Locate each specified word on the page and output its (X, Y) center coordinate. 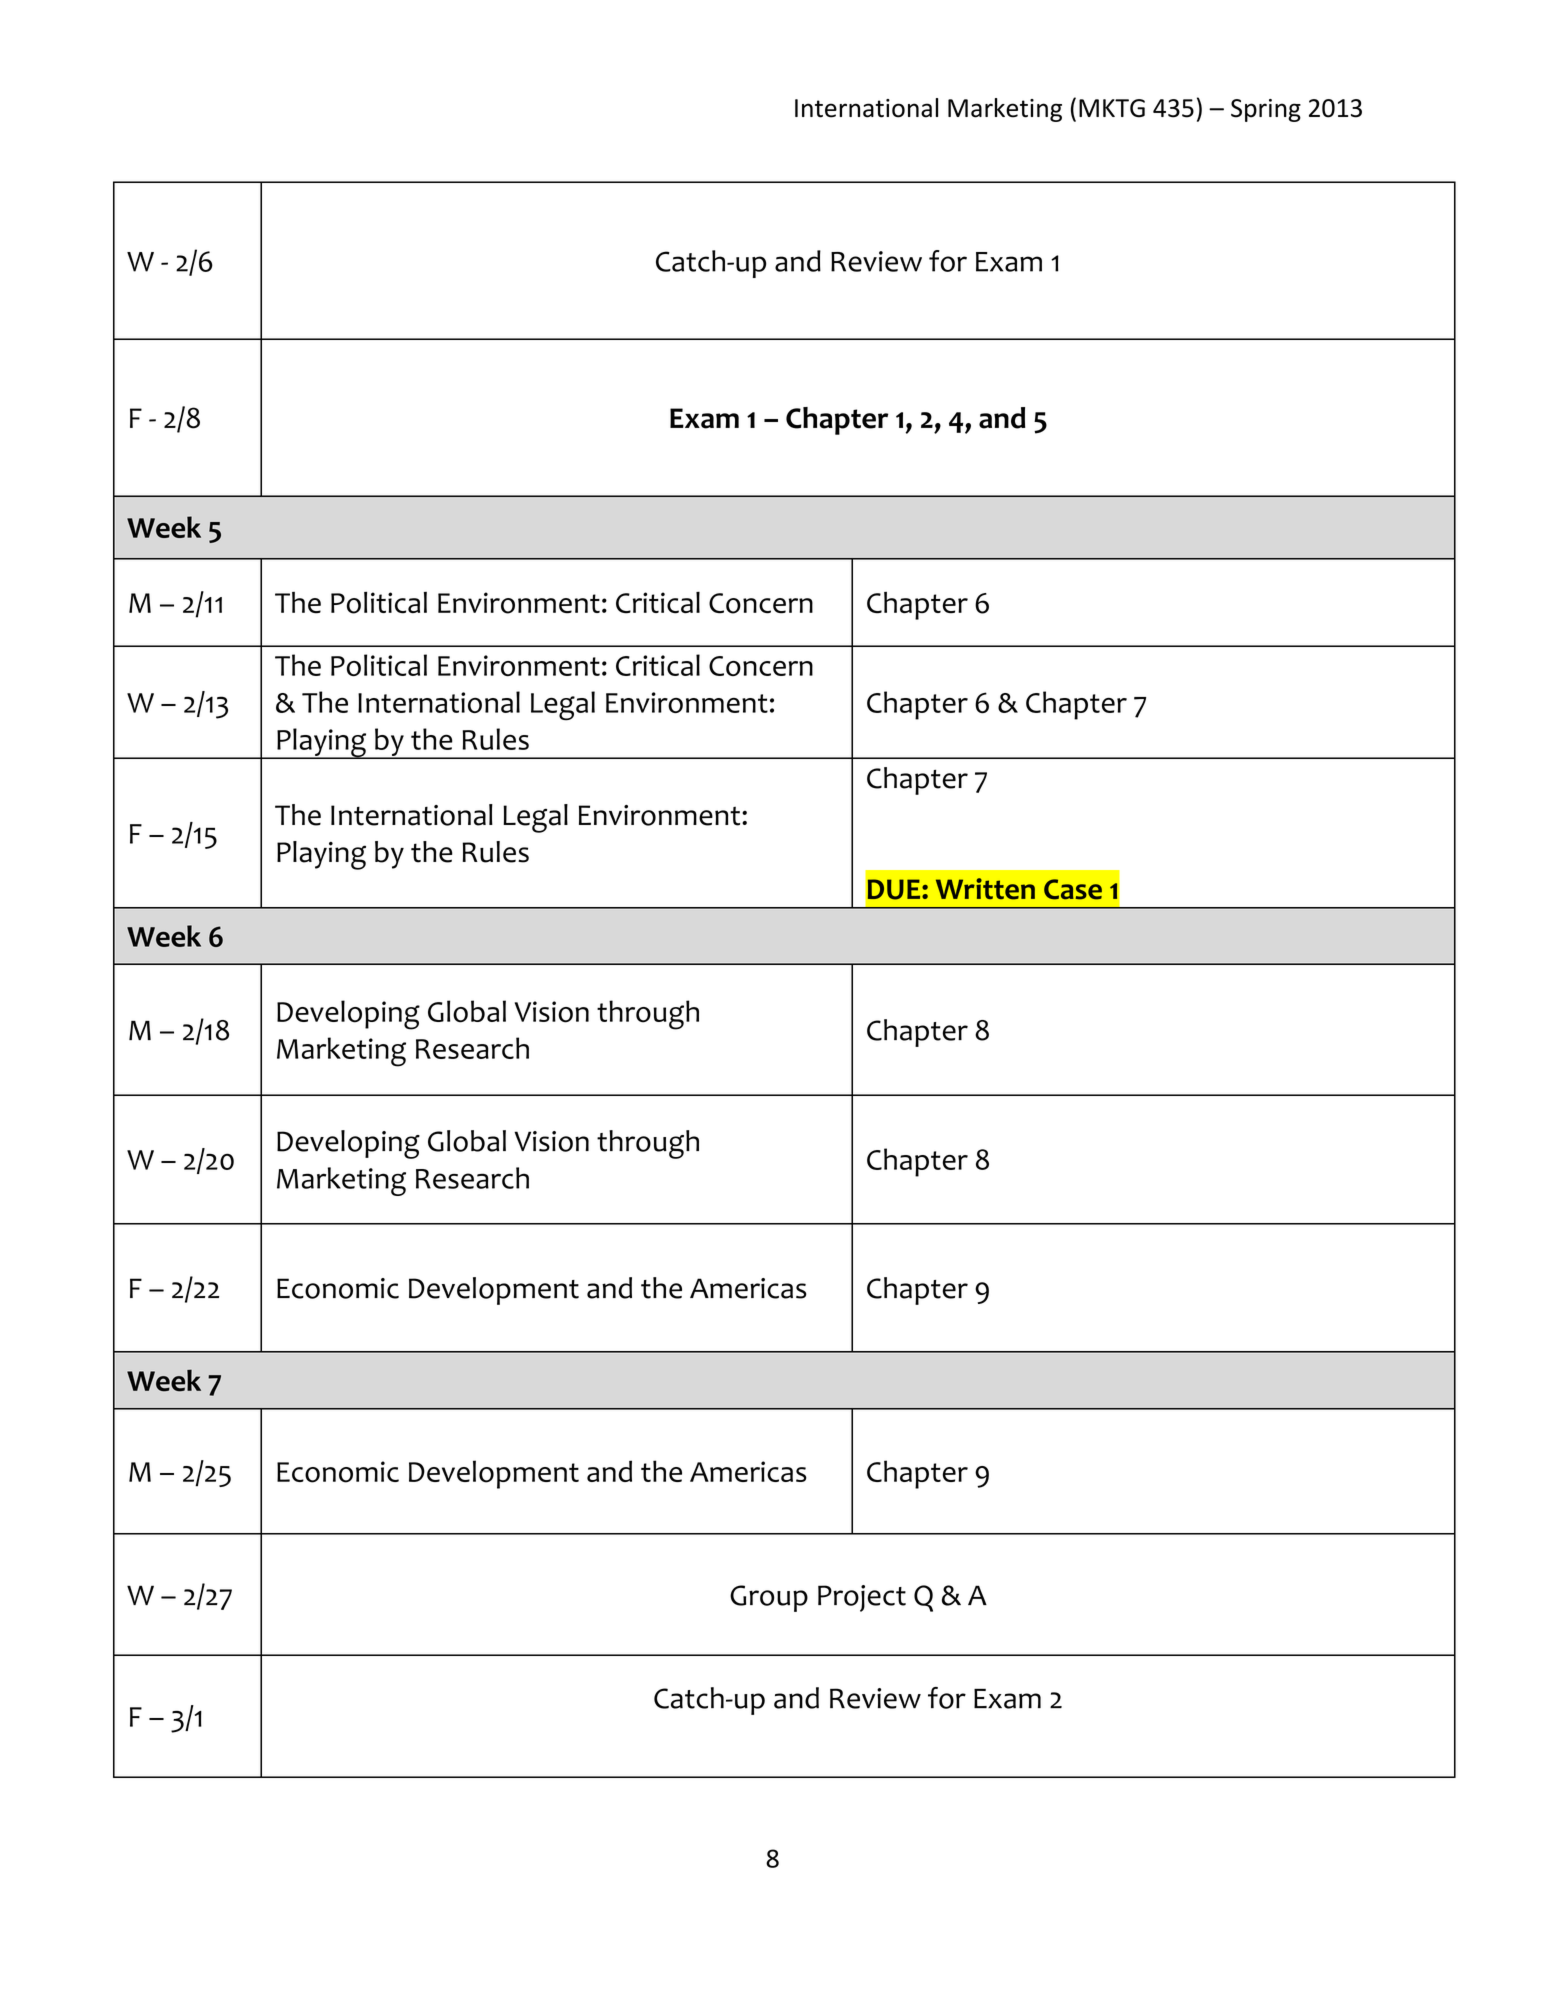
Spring (1266, 110)
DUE (895, 889)
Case (1073, 889)
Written (985, 889)
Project (862, 1598)
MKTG (1112, 108)
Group (769, 1598)
